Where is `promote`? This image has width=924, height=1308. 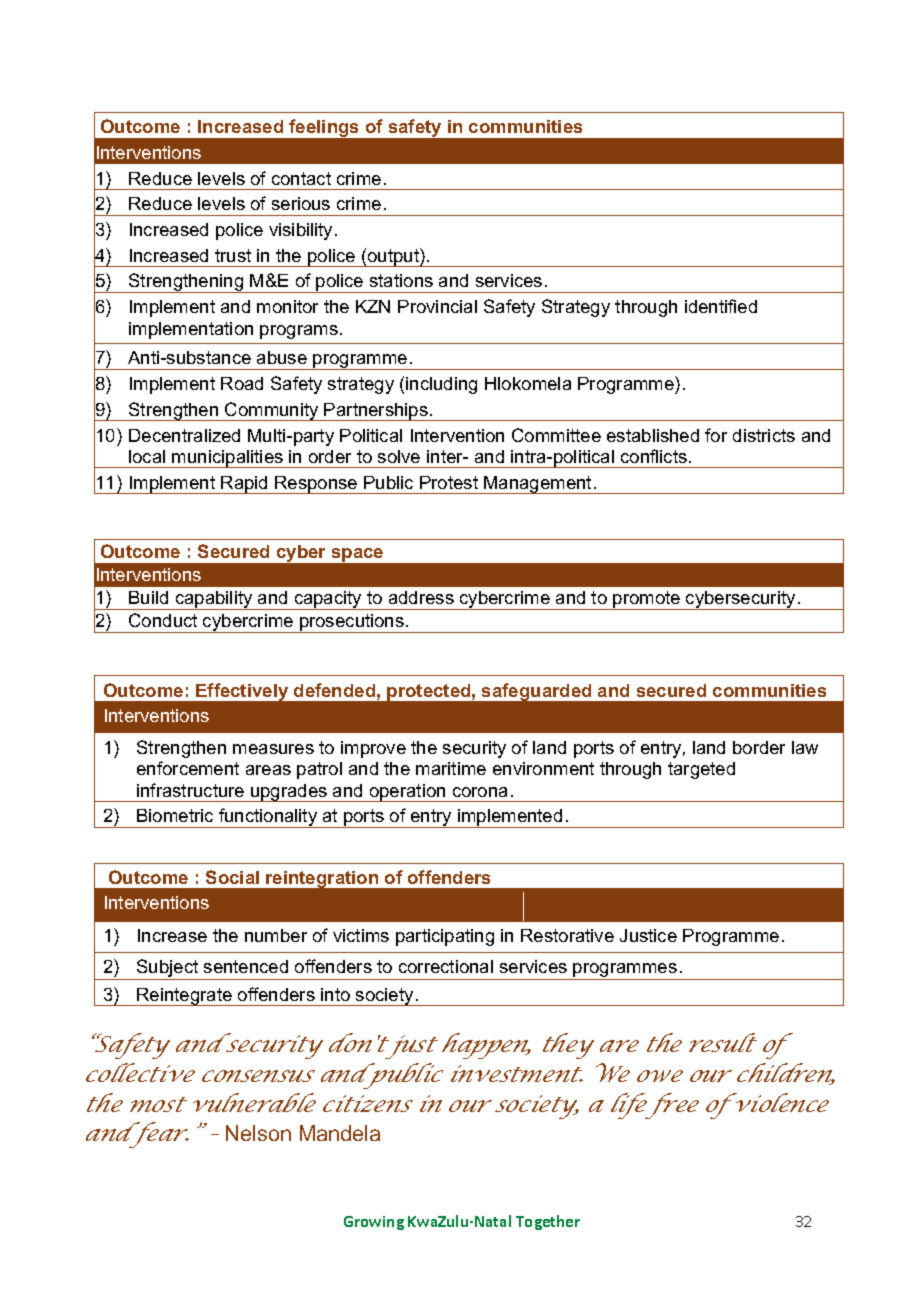
promote is located at coordinates (647, 600).
